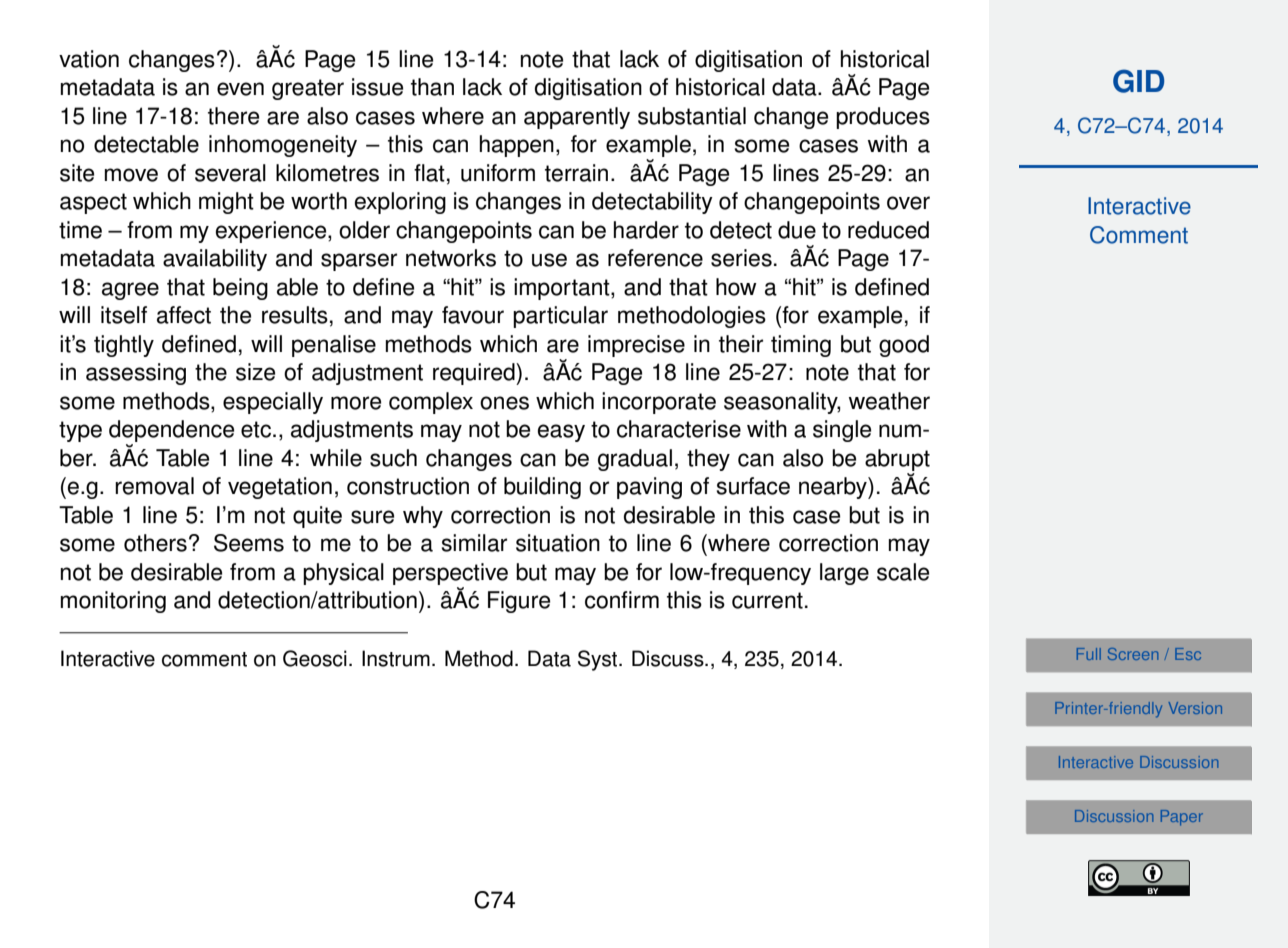 The height and width of the page is (948, 1288). Describe the element at coordinates (1138, 81) in the page. I see `GID` at that location.
